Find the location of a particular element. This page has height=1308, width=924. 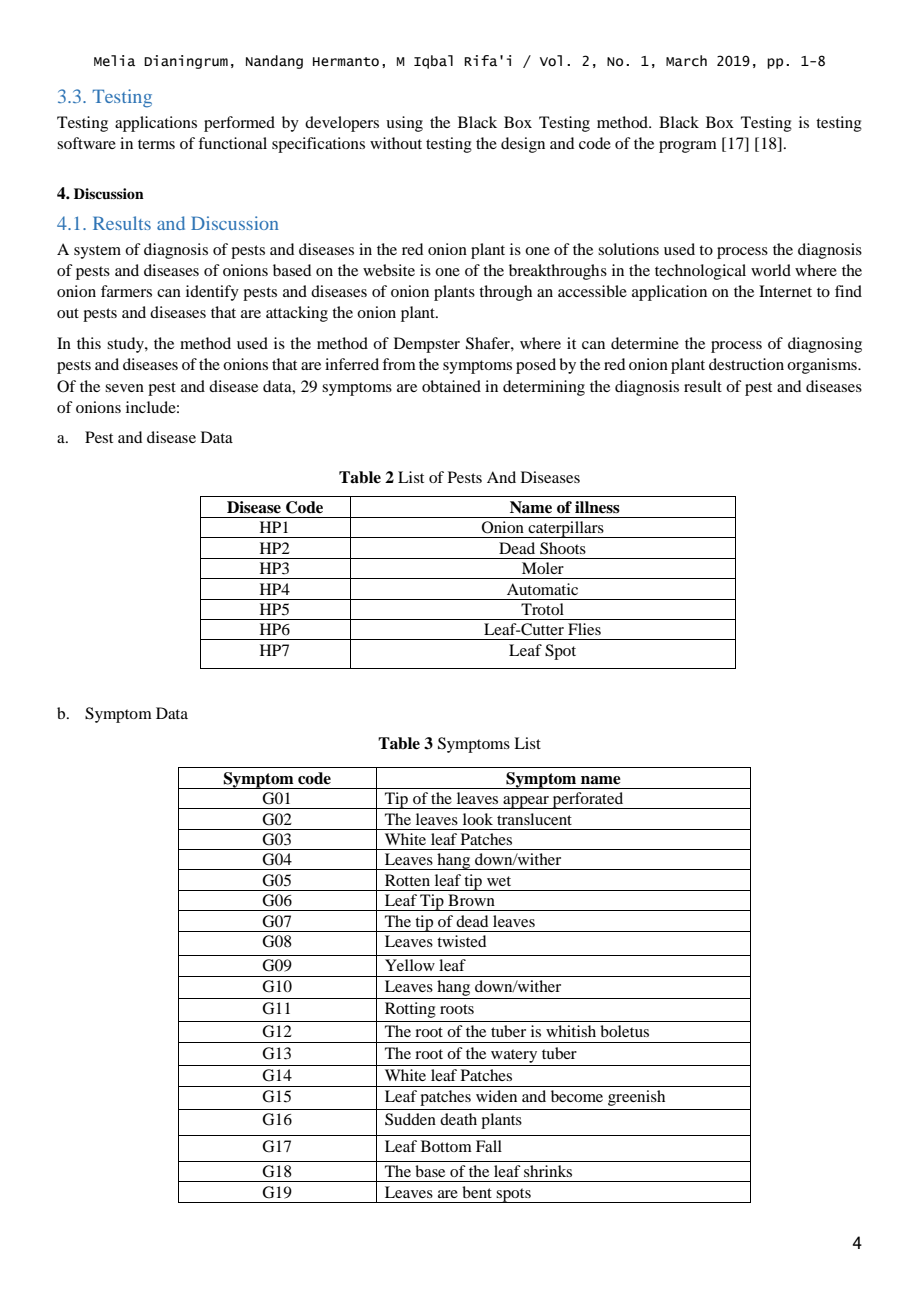

terms is located at coordinates (156, 144).
